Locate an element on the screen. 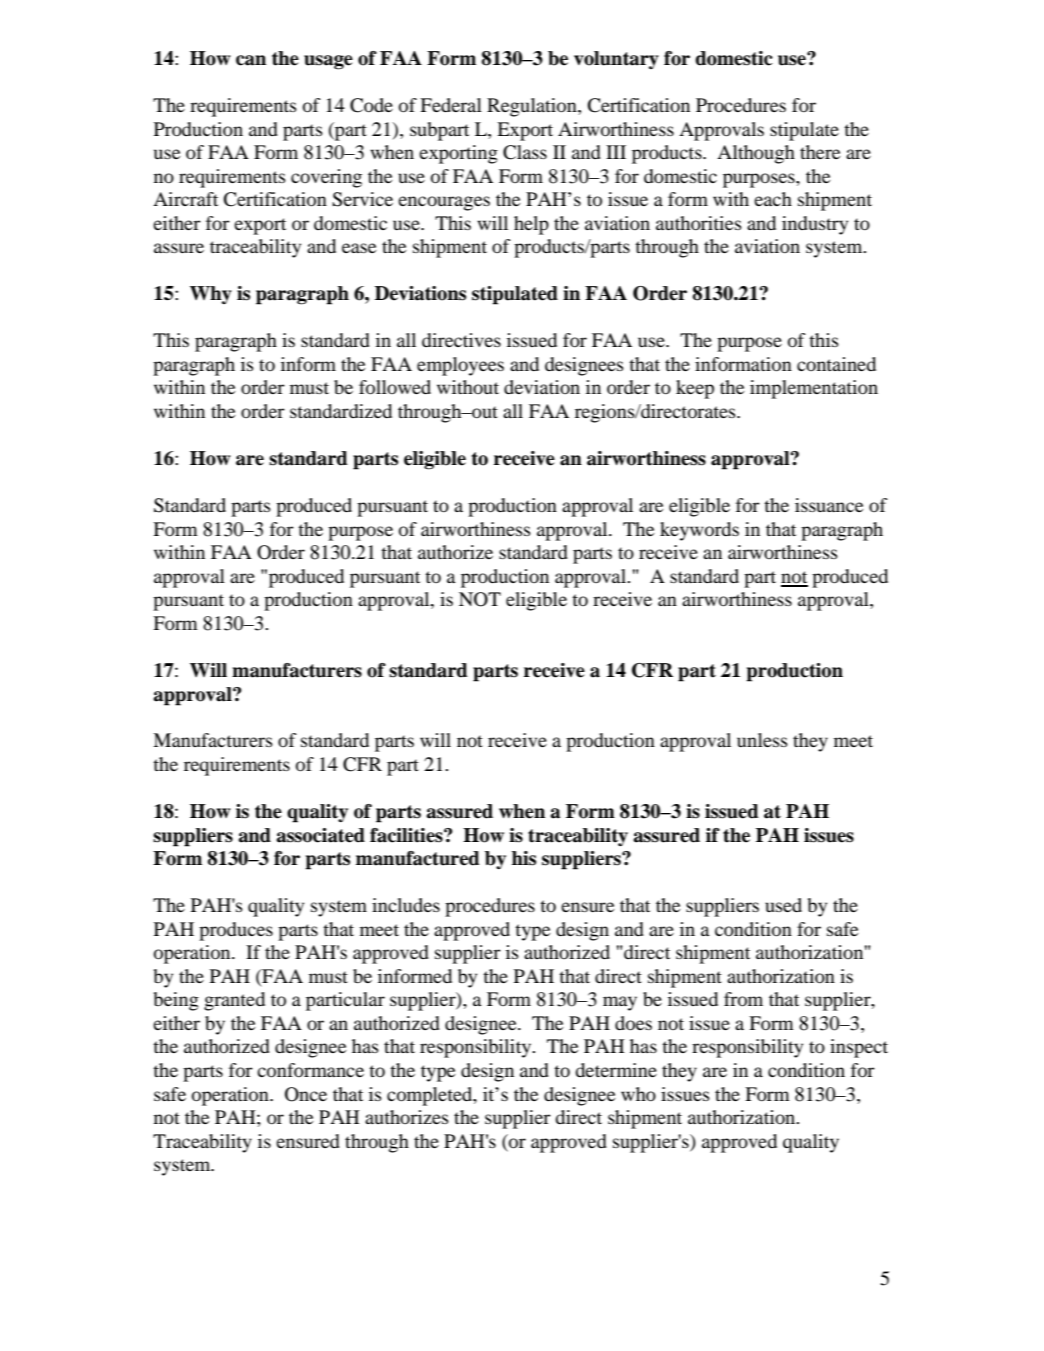  Once is located at coordinates (306, 1094).
